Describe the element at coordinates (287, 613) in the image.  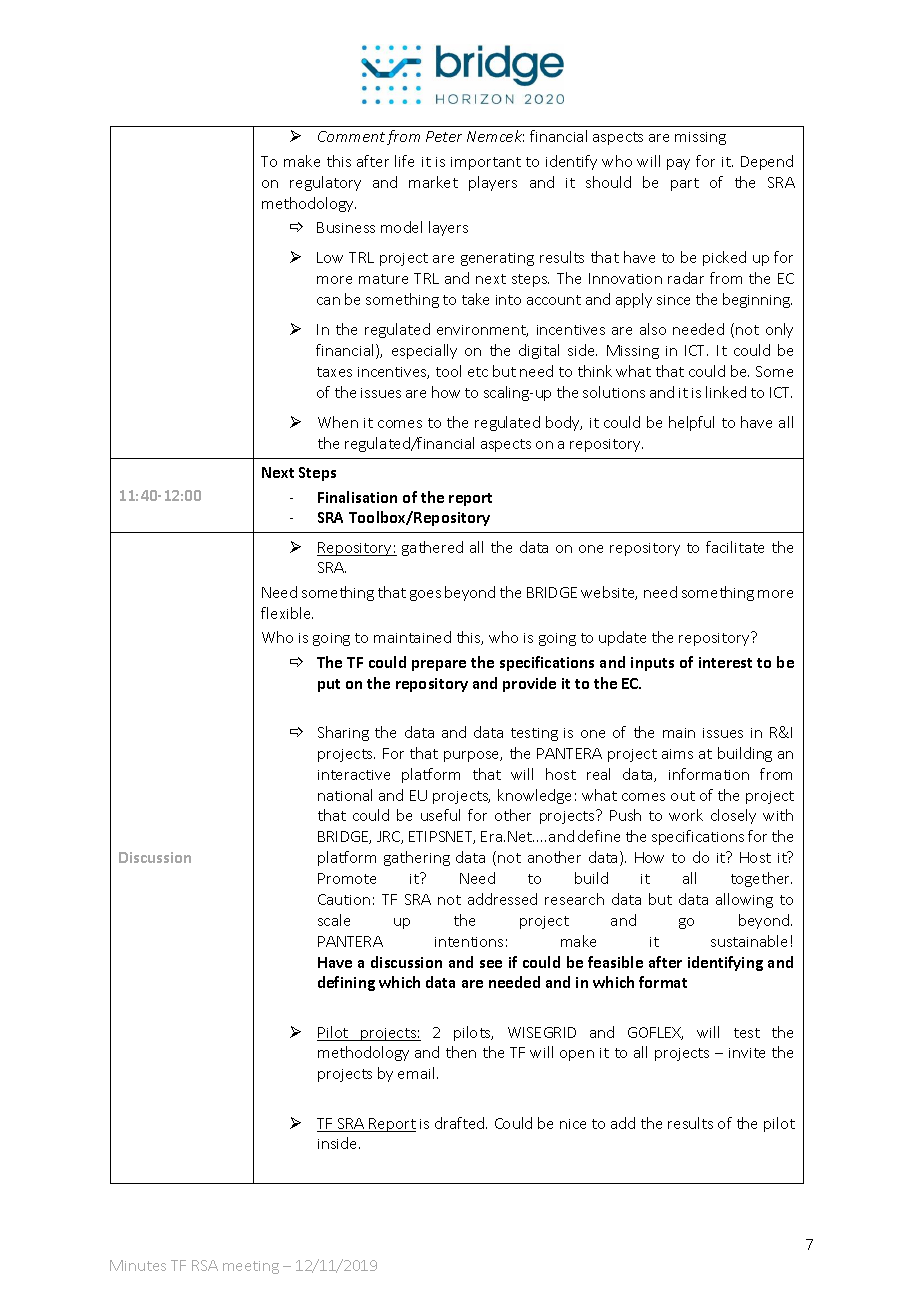
I see `flexible` at that location.
